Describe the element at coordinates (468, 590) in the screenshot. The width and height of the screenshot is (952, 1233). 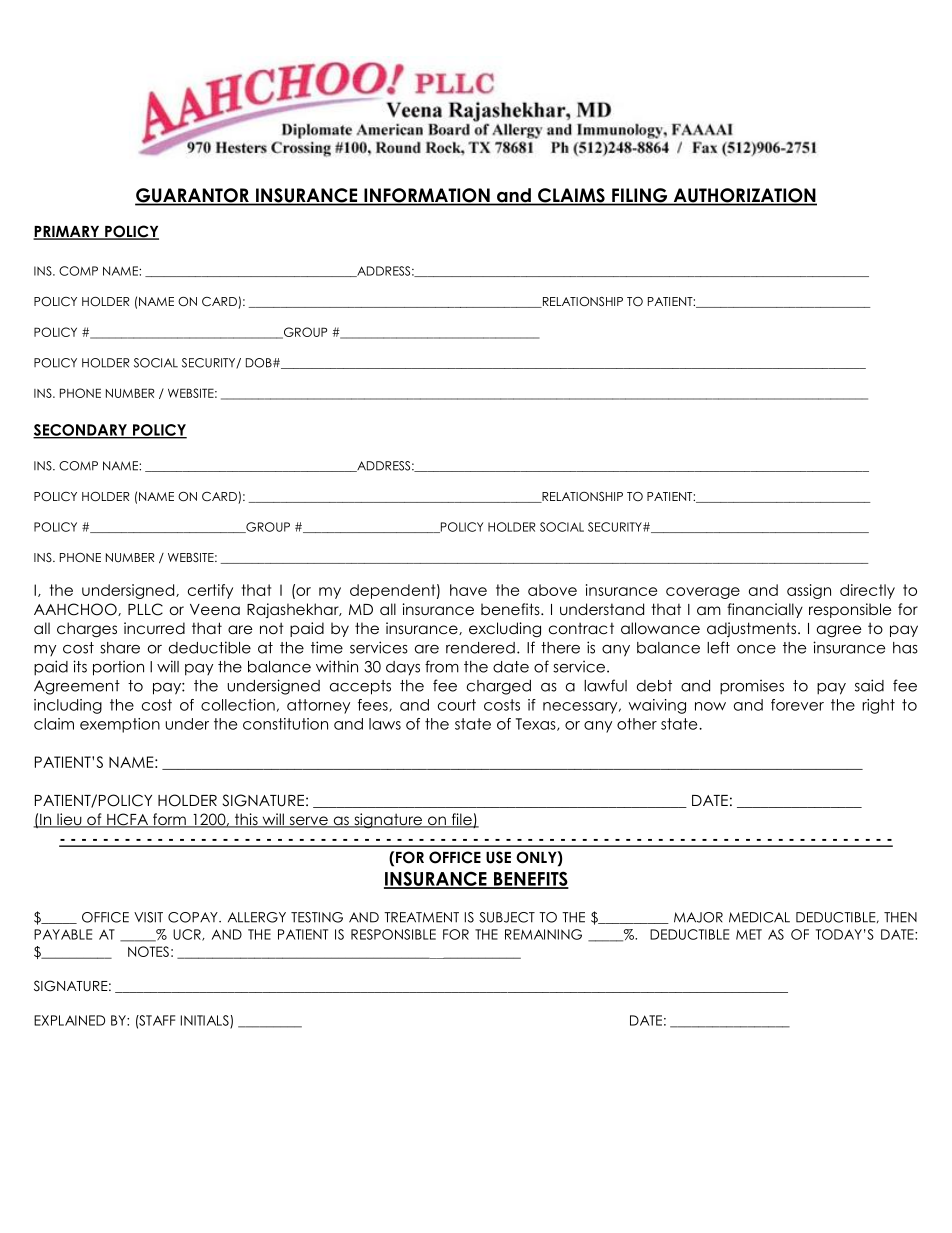
I see `have` at that location.
